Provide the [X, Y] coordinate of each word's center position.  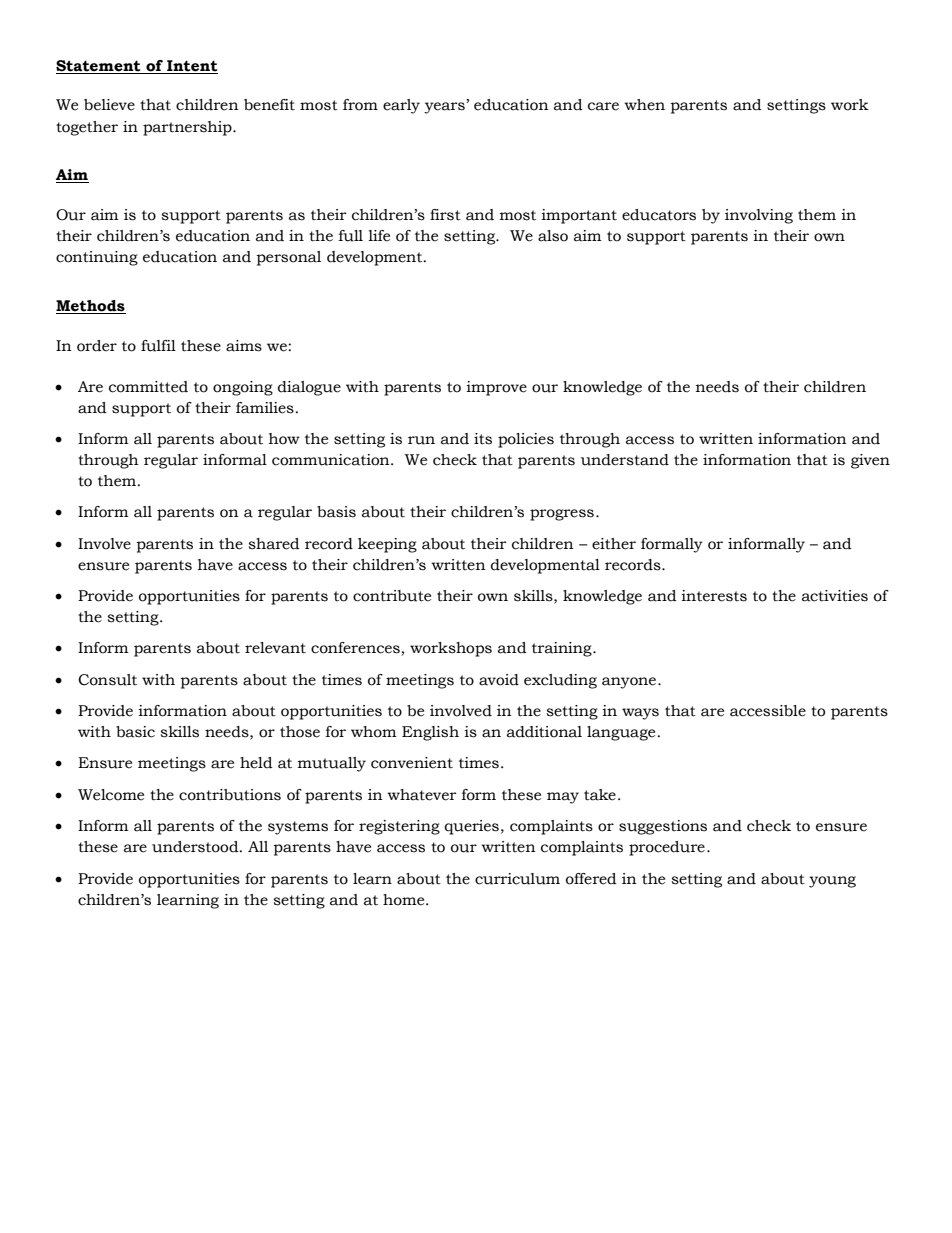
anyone [629, 683]
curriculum [517, 879]
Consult [107, 680]
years [445, 108]
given [870, 461]
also [553, 236]
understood [196, 847]
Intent [192, 66]
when [644, 105]
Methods [91, 307]
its [483, 439]
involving [759, 216]
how [284, 439]
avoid [499, 680]
